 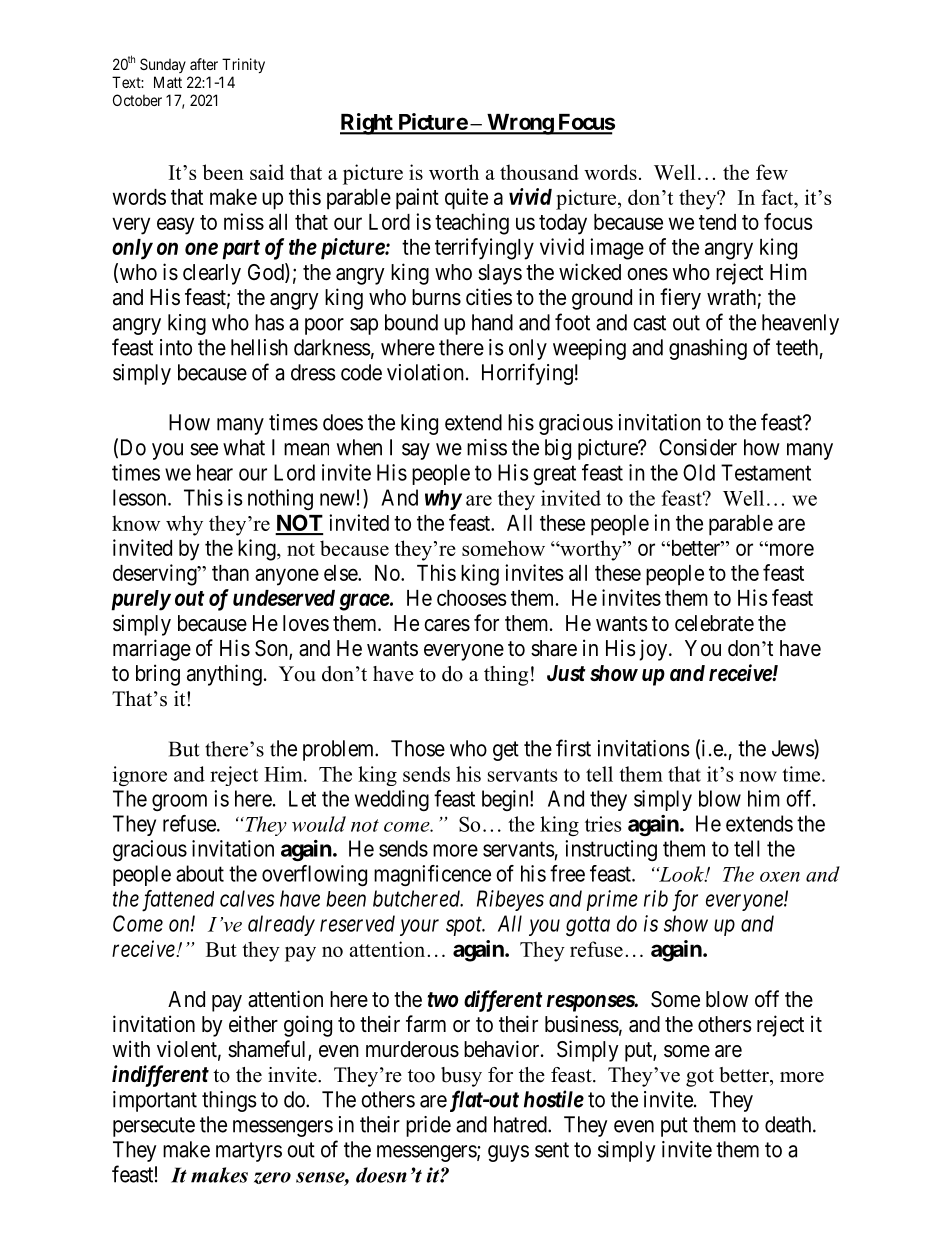 I want to click on pride, so click(x=428, y=1126).
